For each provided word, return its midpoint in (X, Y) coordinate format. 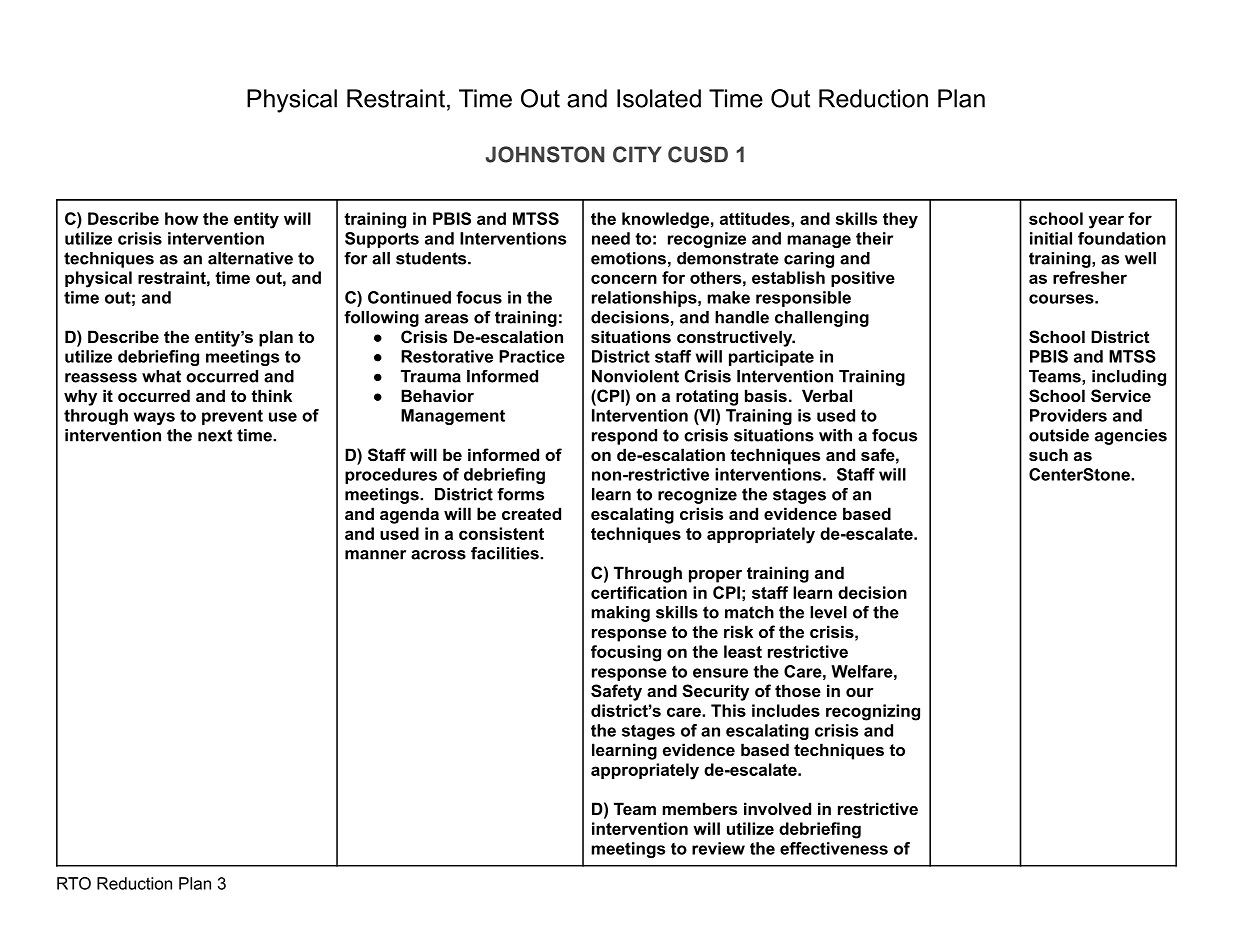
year (1106, 222)
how (181, 218)
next (215, 435)
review (718, 848)
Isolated (659, 98)
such (1048, 454)
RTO (74, 883)
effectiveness (834, 848)
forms (520, 494)
